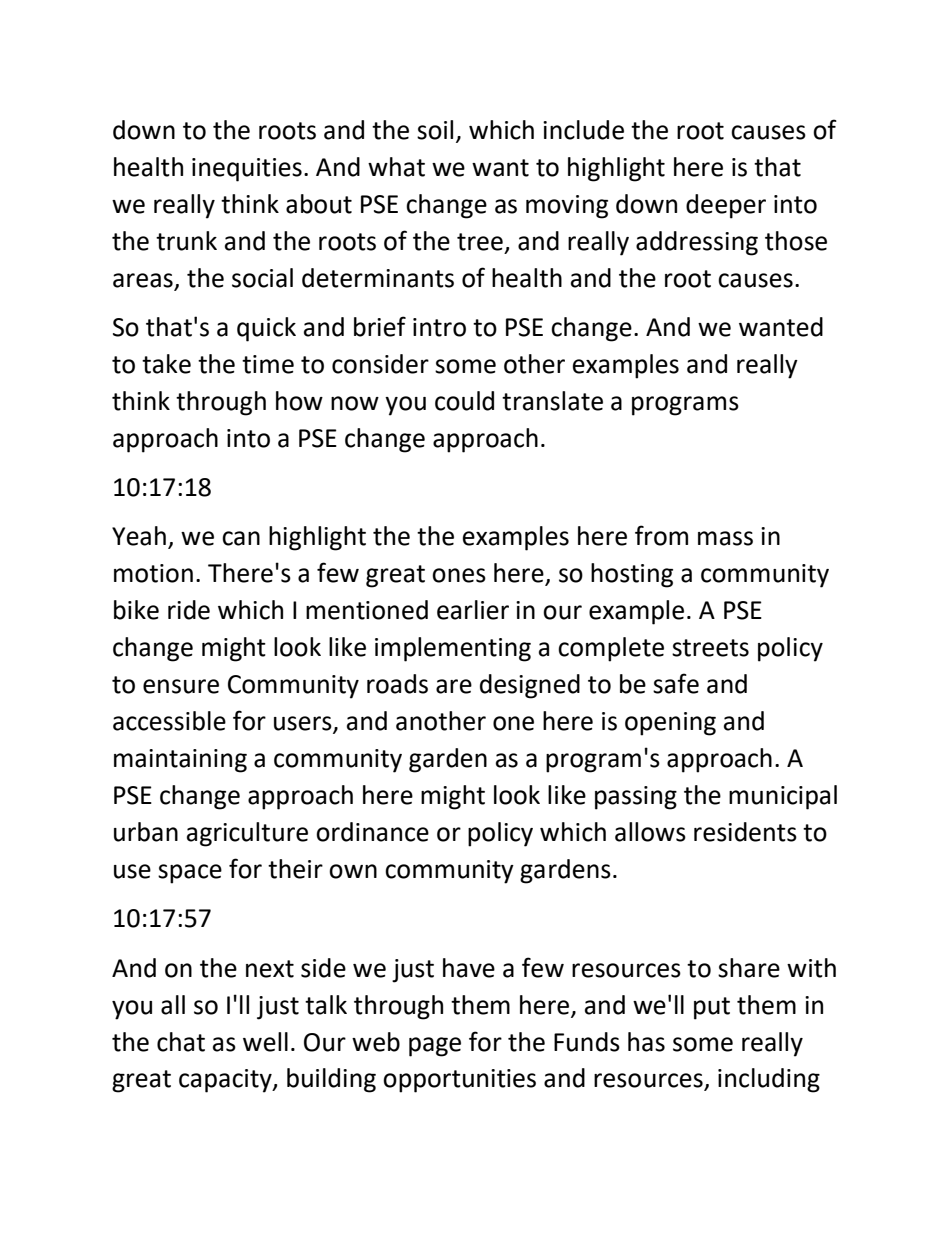  Describe the element at coordinates (473, 610) in the screenshot. I see `earlier` at that location.
